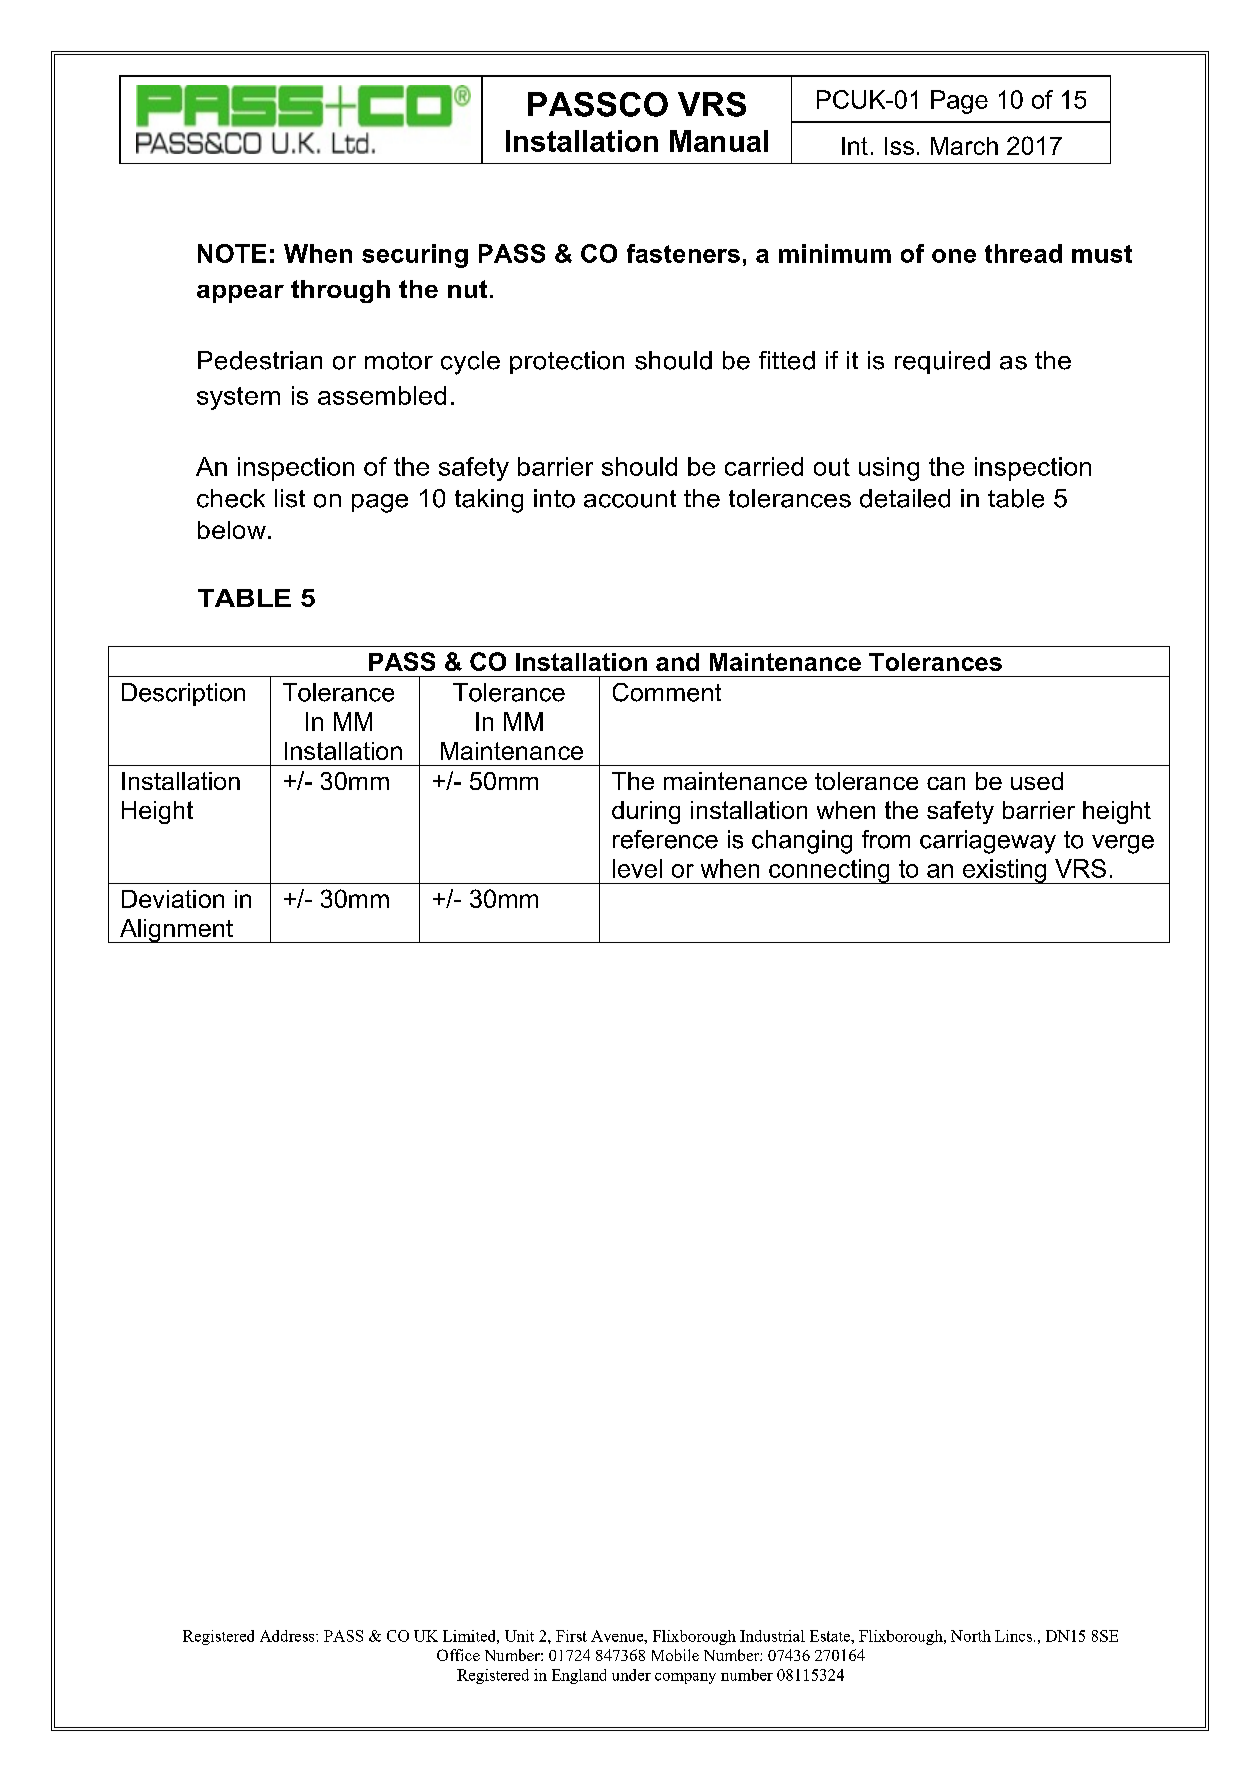  What do you see at coordinates (288, 1636) in the document?
I see `Address` at bounding box center [288, 1636].
